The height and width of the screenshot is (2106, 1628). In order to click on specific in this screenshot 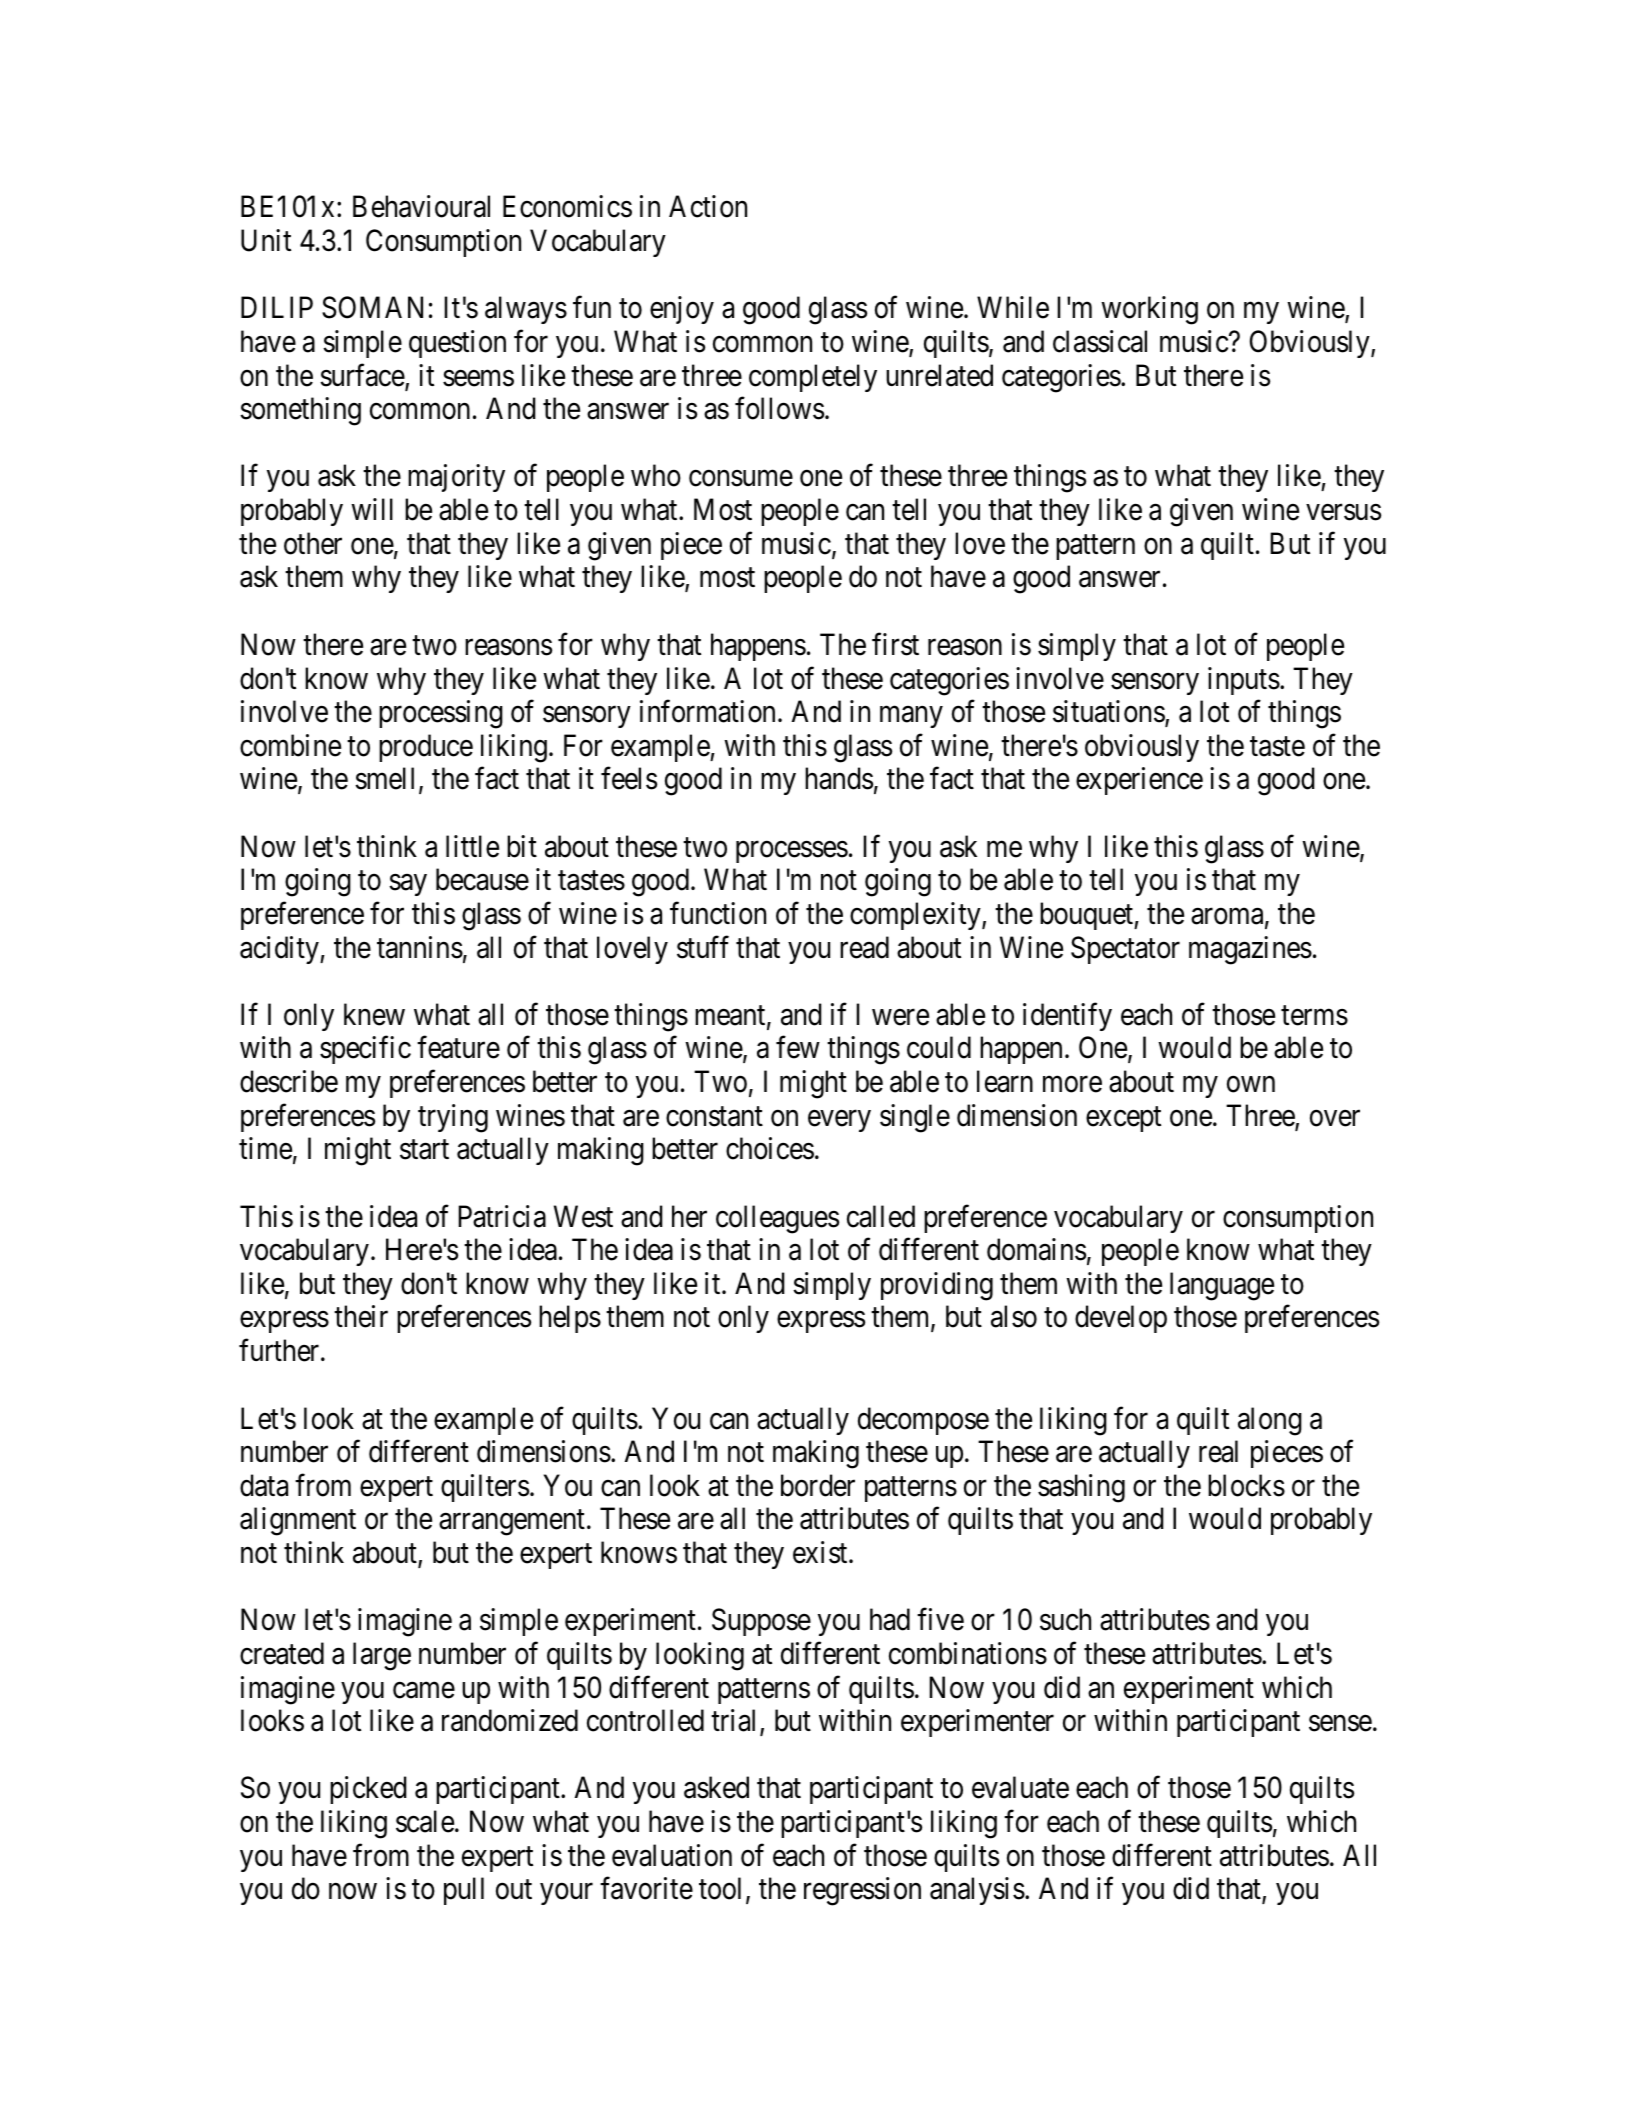, I will do `click(365, 1050)`.
